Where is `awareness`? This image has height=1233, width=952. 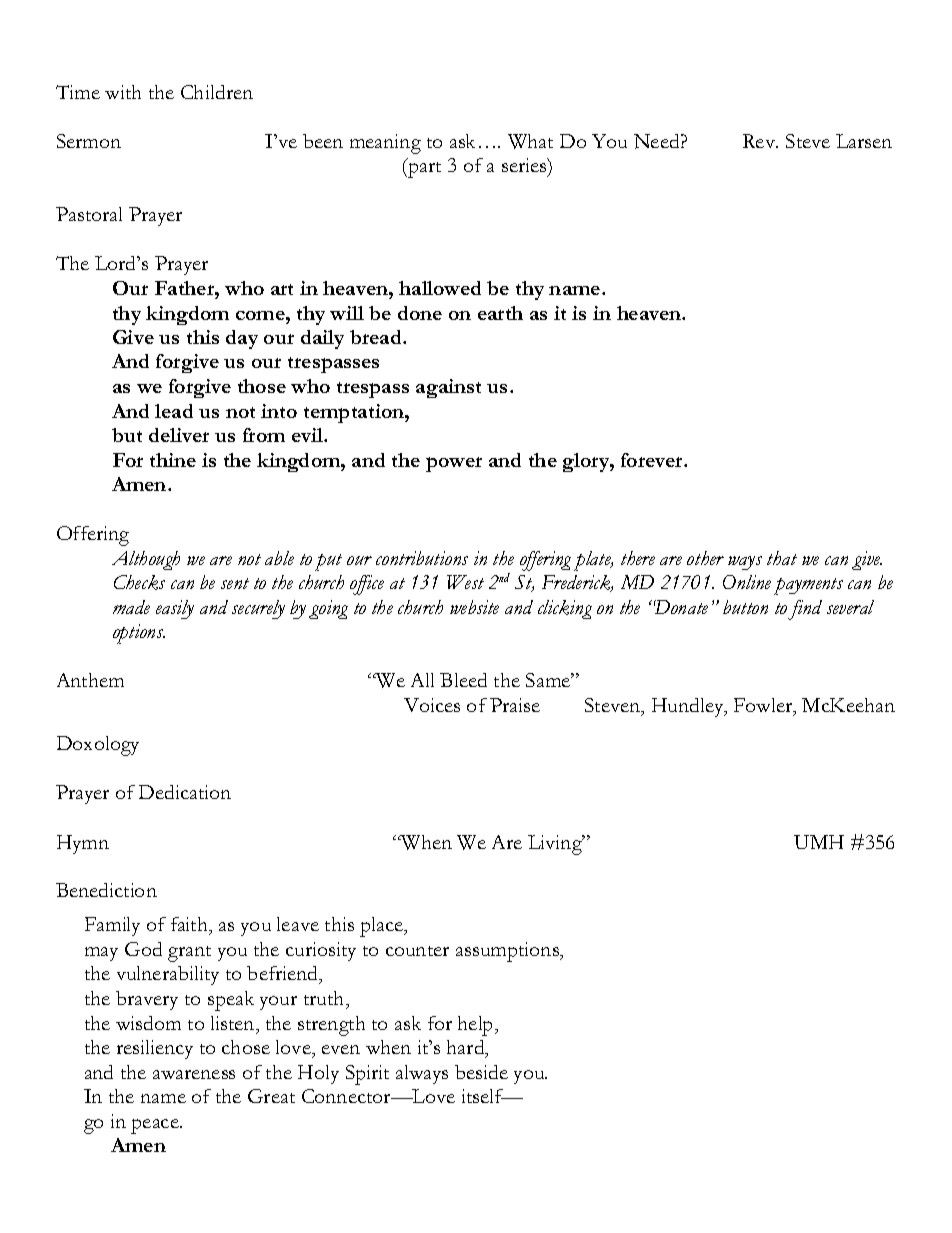
awareness is located at coordinates (194, 1074).
